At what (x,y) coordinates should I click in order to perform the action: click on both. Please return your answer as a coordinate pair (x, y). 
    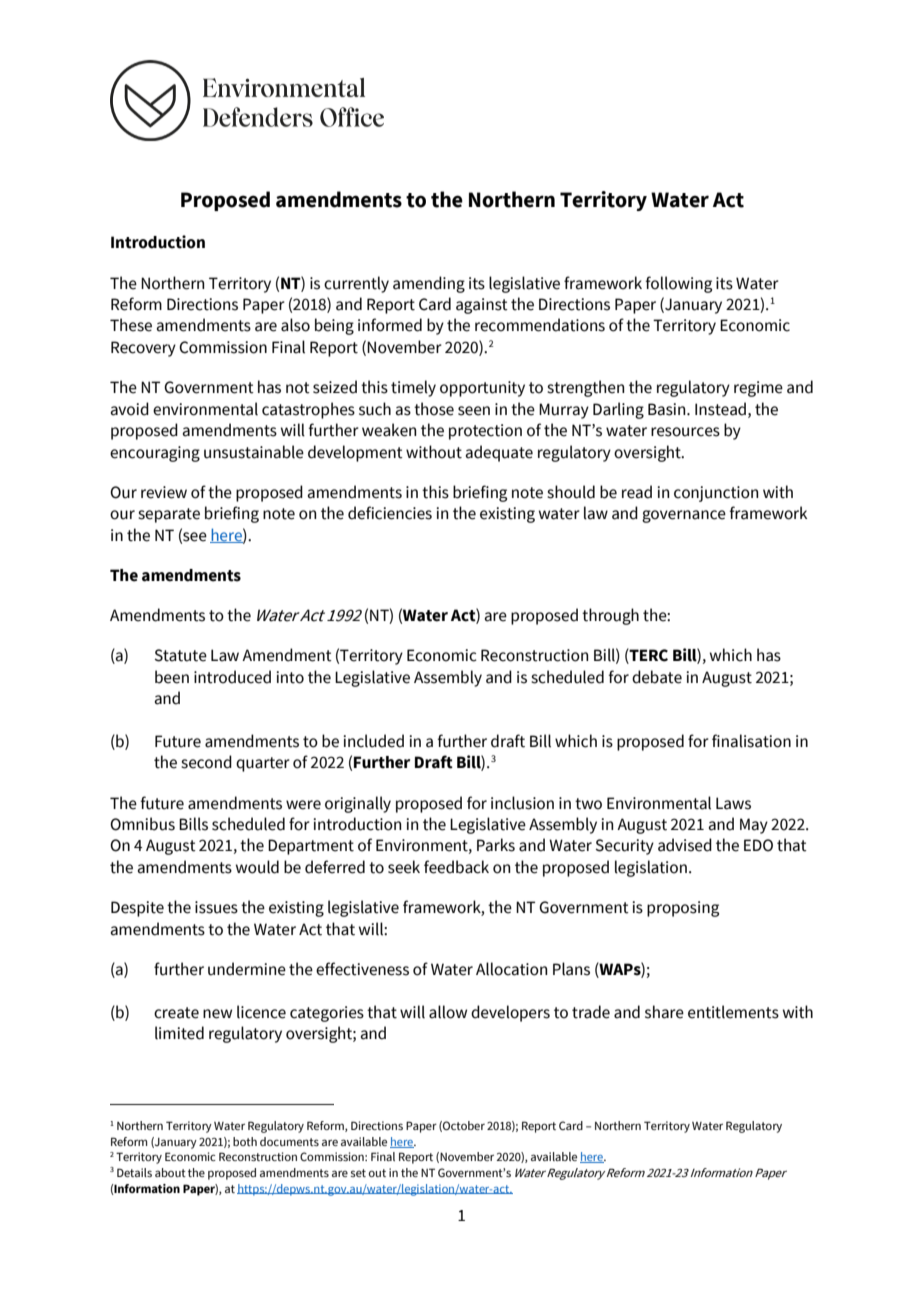
    Looking at the image, I should click on (245, 1141).
